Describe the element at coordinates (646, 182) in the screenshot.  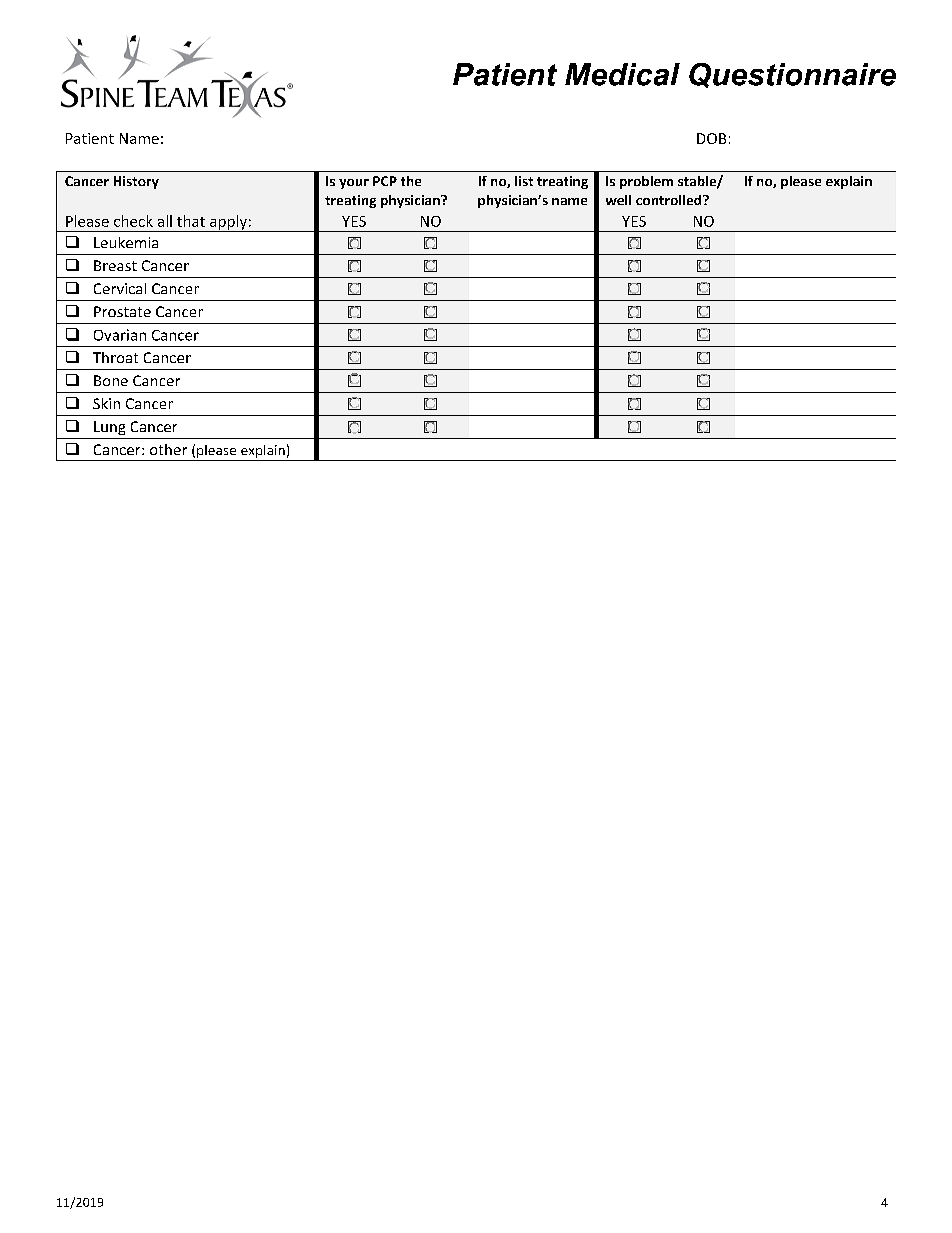
I see `problem` at that location.
